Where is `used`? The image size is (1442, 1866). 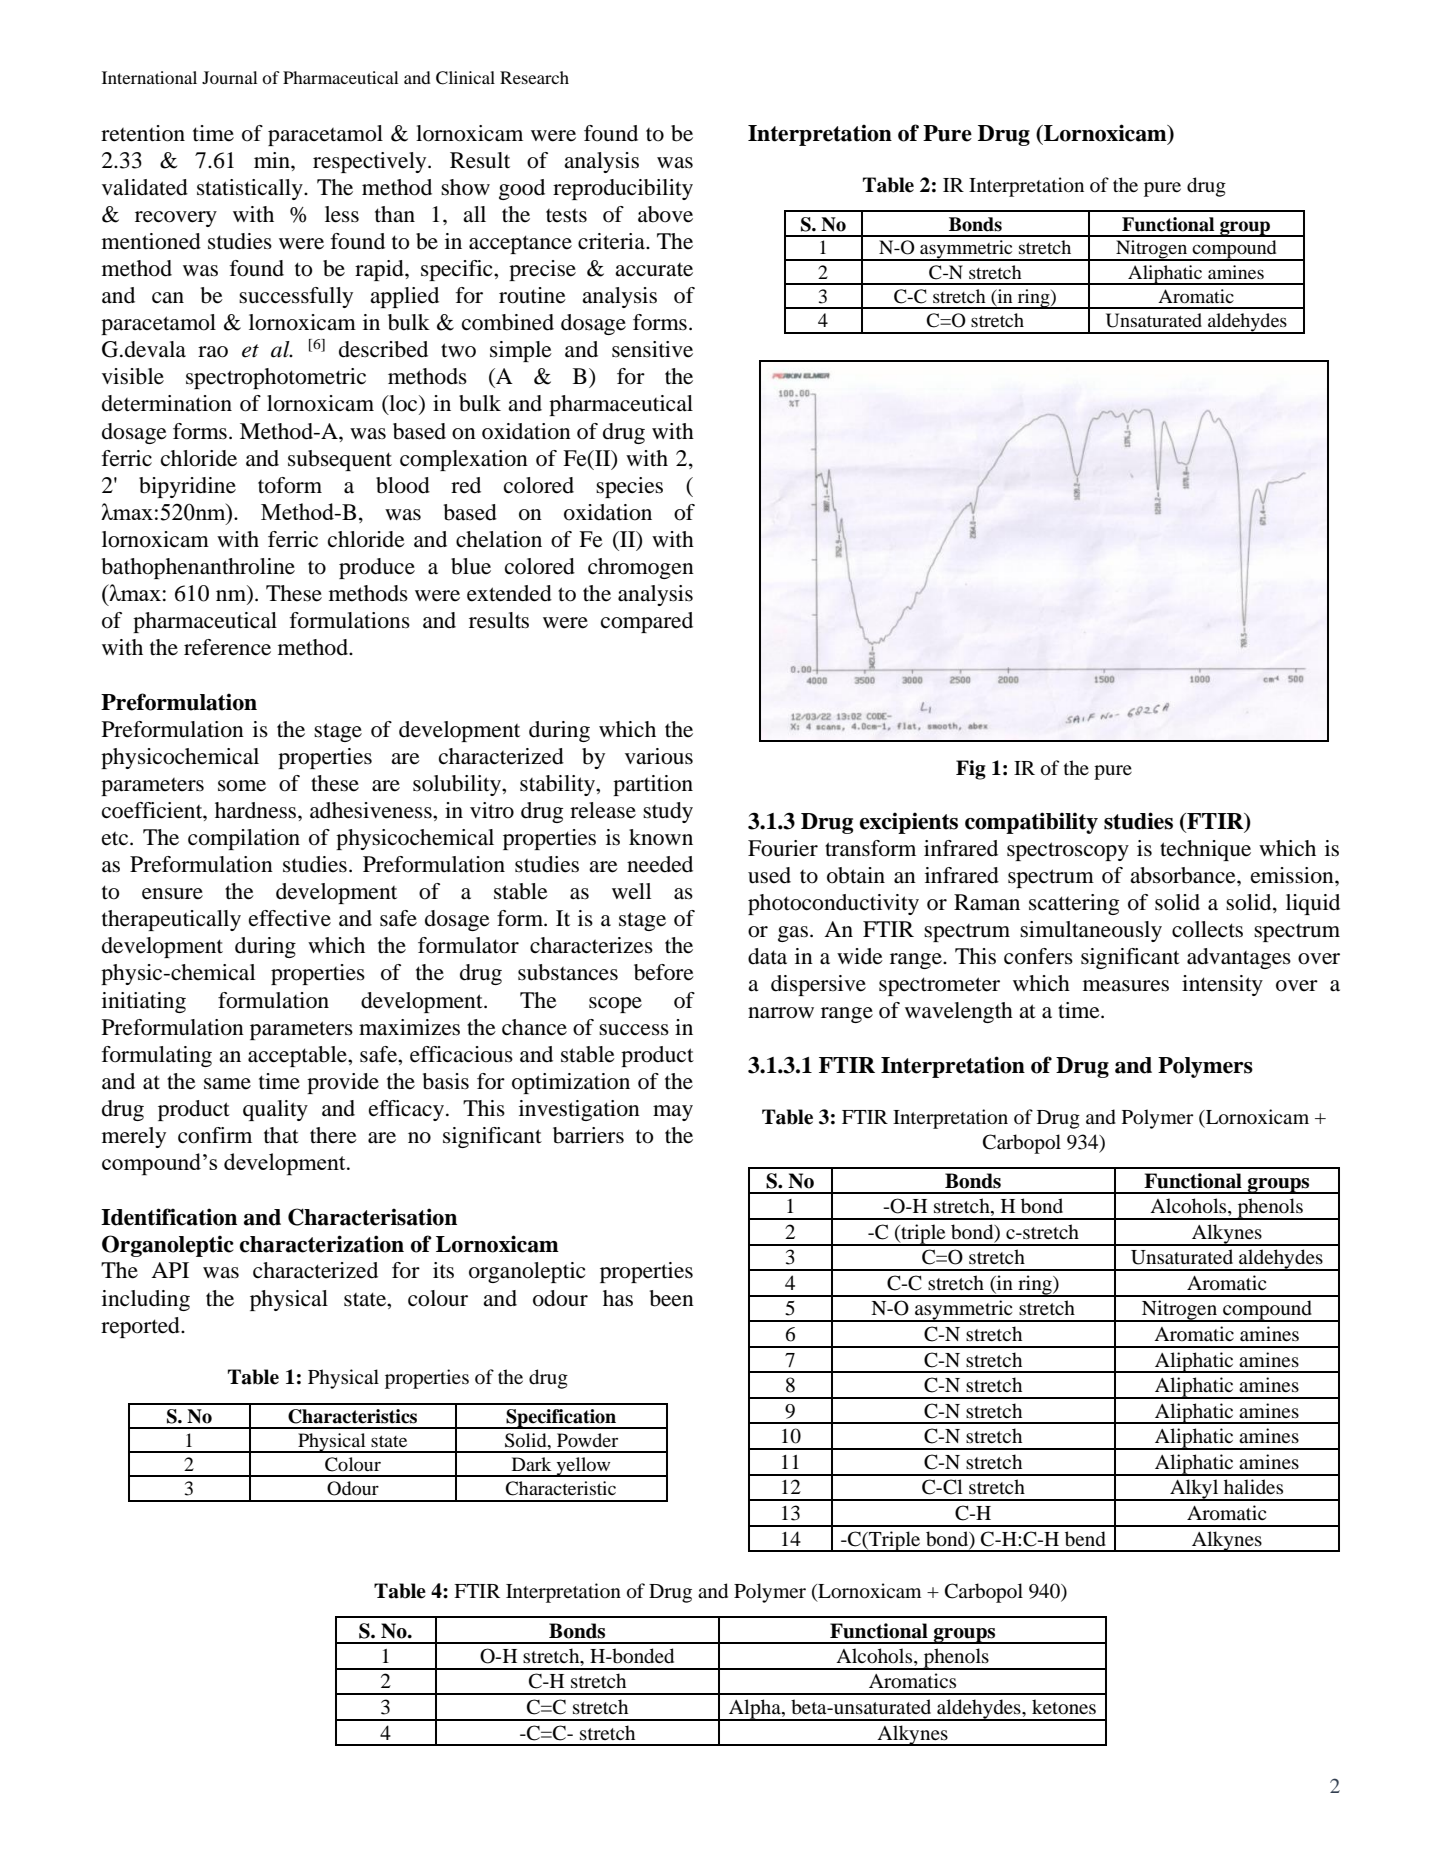 used is located at coordinates (769, 875).
